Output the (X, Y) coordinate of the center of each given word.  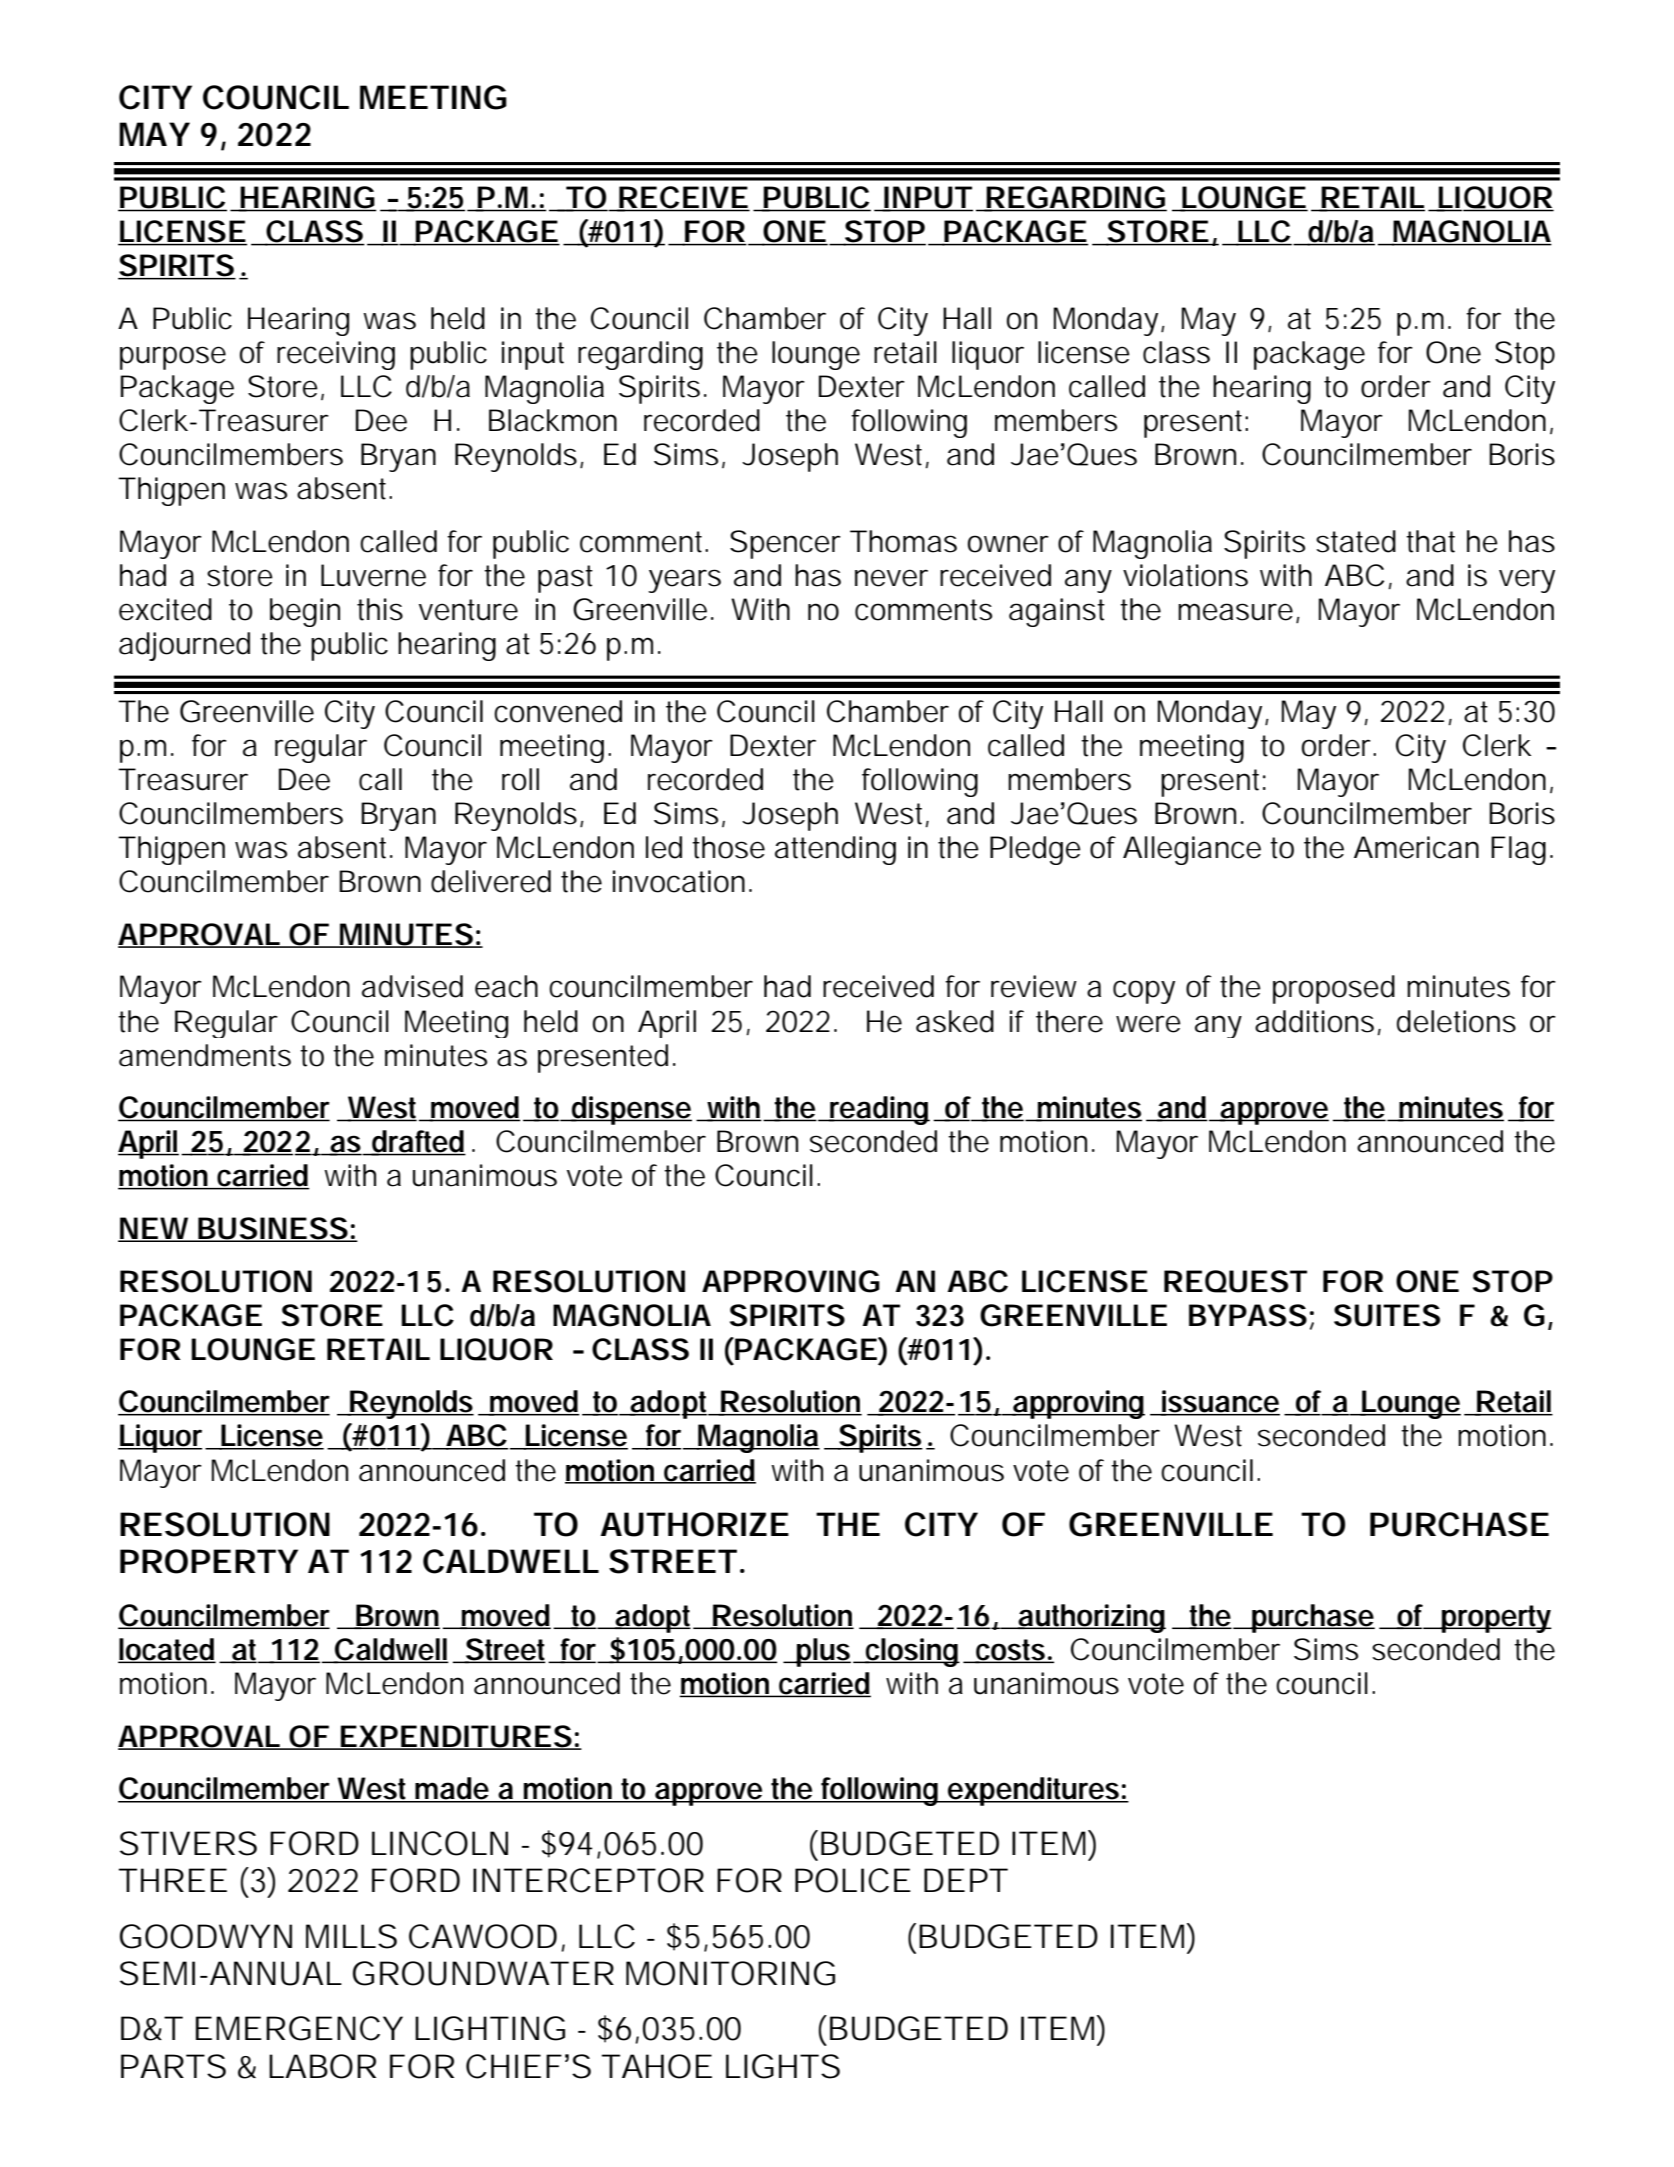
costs (1010, 1651)
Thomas (903, 541)
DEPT (965, 1880)
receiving (336, 355)
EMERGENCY (299, 2028)
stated (1356, 541)
